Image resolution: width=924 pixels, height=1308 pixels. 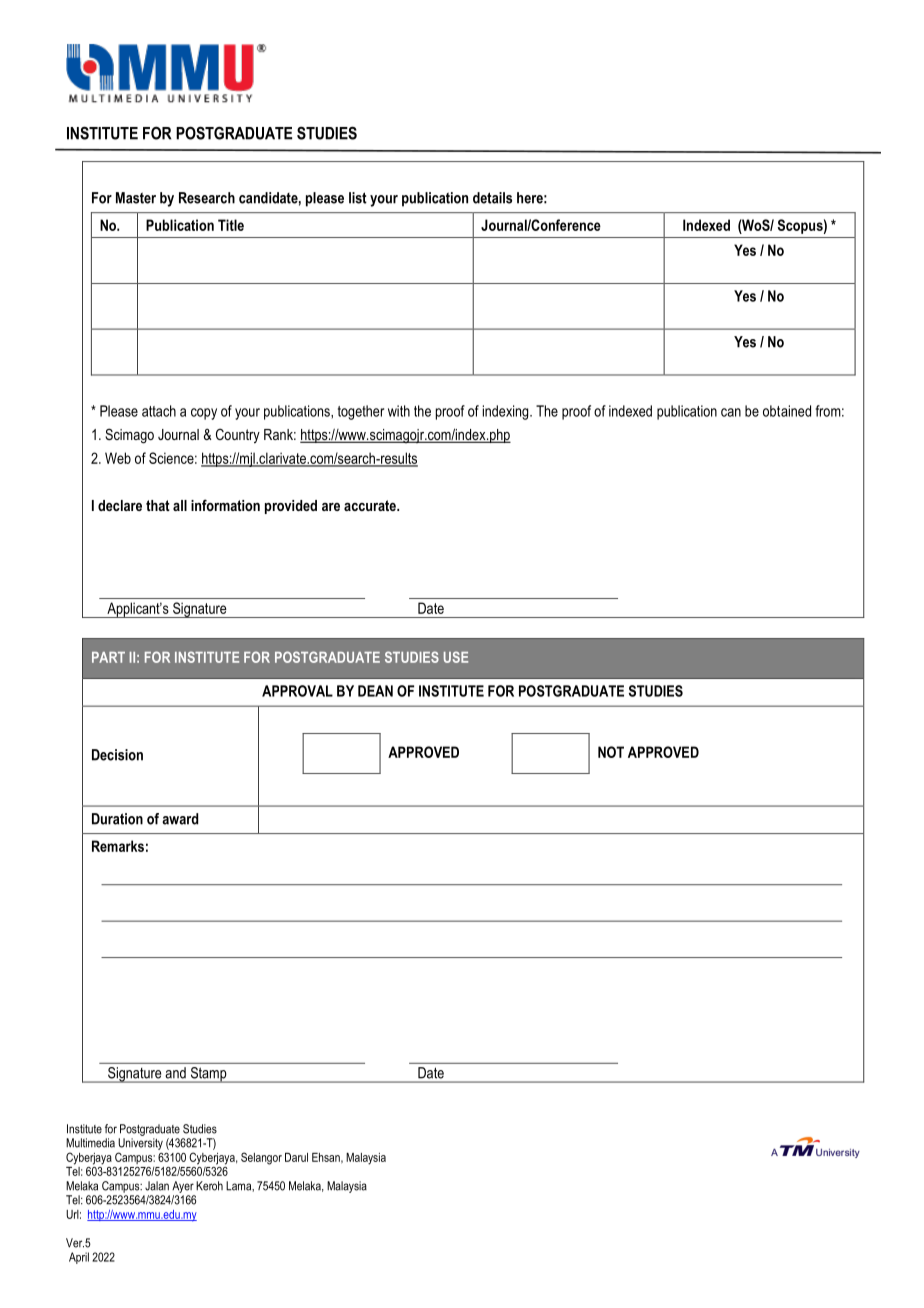 I want to click on Decision, so click(x=117, y=755).
